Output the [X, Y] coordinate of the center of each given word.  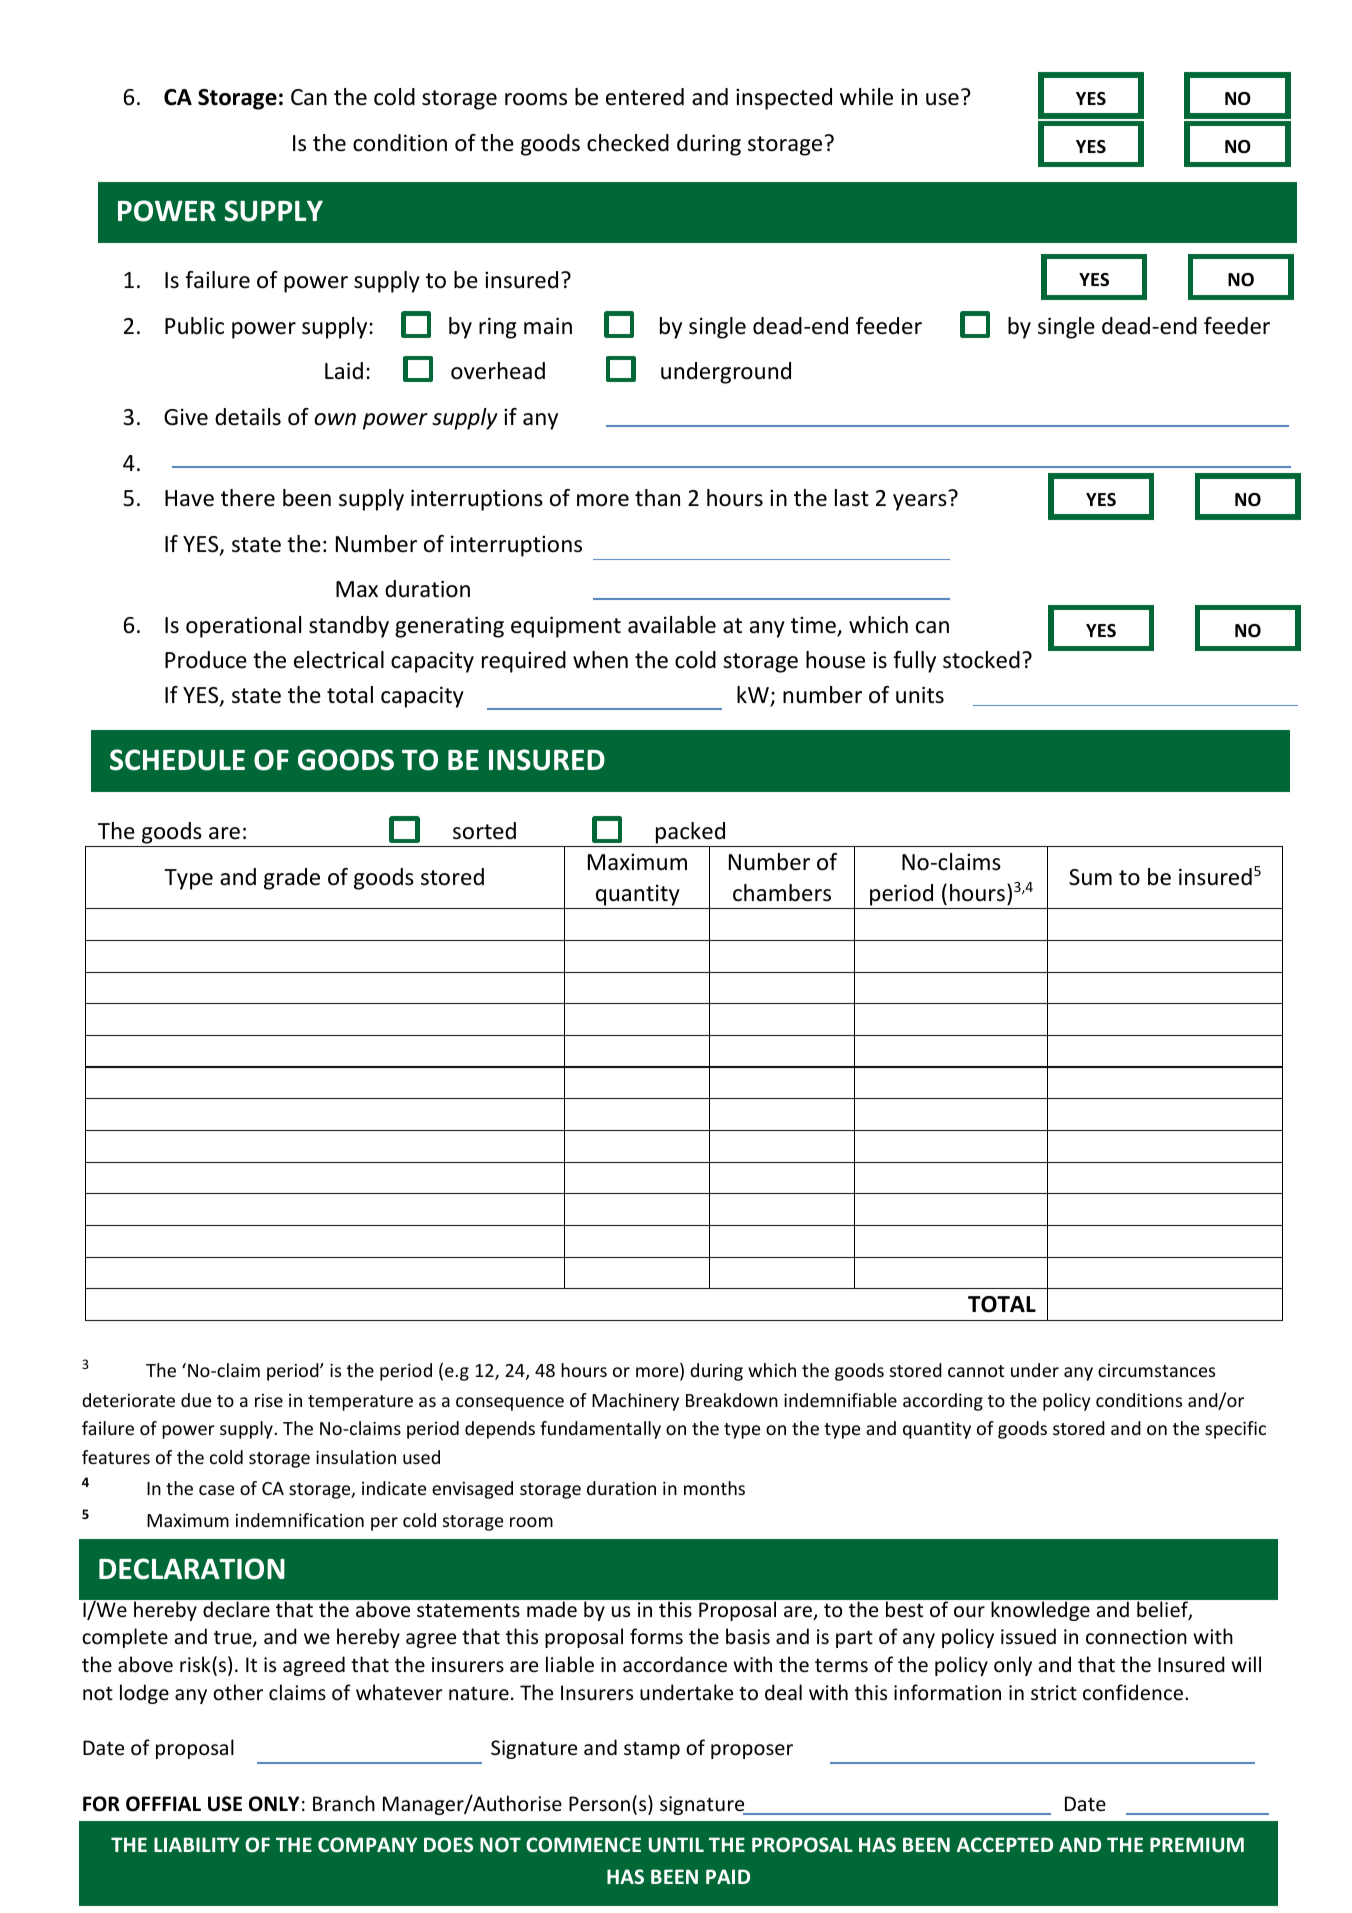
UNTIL [676, 1845]
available [672, 625]
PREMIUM [1197, 1845]
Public [194, 326]
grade [292, 879]
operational [243, 627]
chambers [782, 893]
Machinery [635, 1402]
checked [628, 143]
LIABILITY [197, 1844]
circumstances [1156, 1370]
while [866, 97]
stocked [981, 660]
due [196, 1400]
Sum [1090, 877]
